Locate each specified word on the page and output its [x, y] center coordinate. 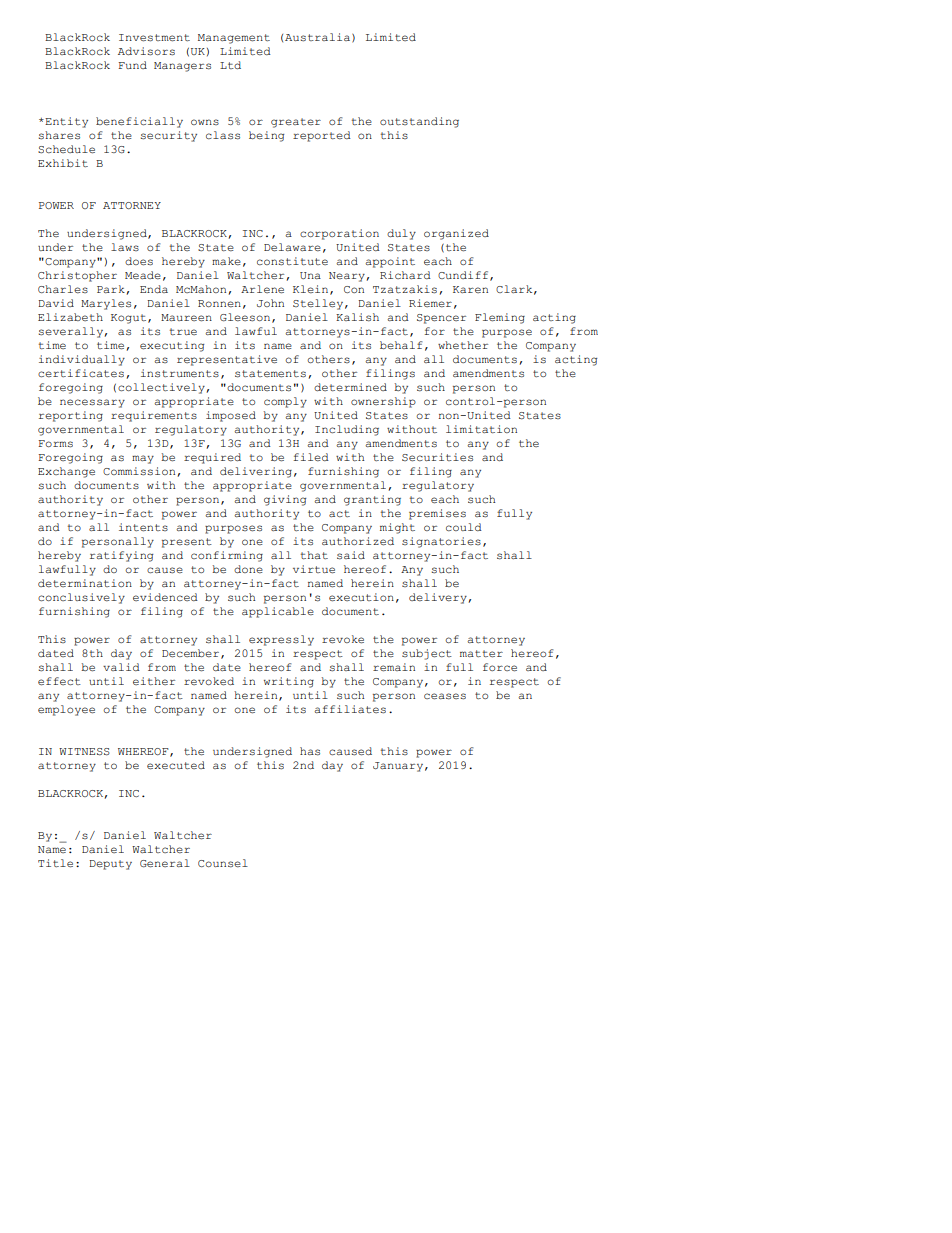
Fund [132, 65]
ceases [445, 696]
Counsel [223, 863]
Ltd [230, 65]
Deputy [110, 865]
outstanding [419, 122]
